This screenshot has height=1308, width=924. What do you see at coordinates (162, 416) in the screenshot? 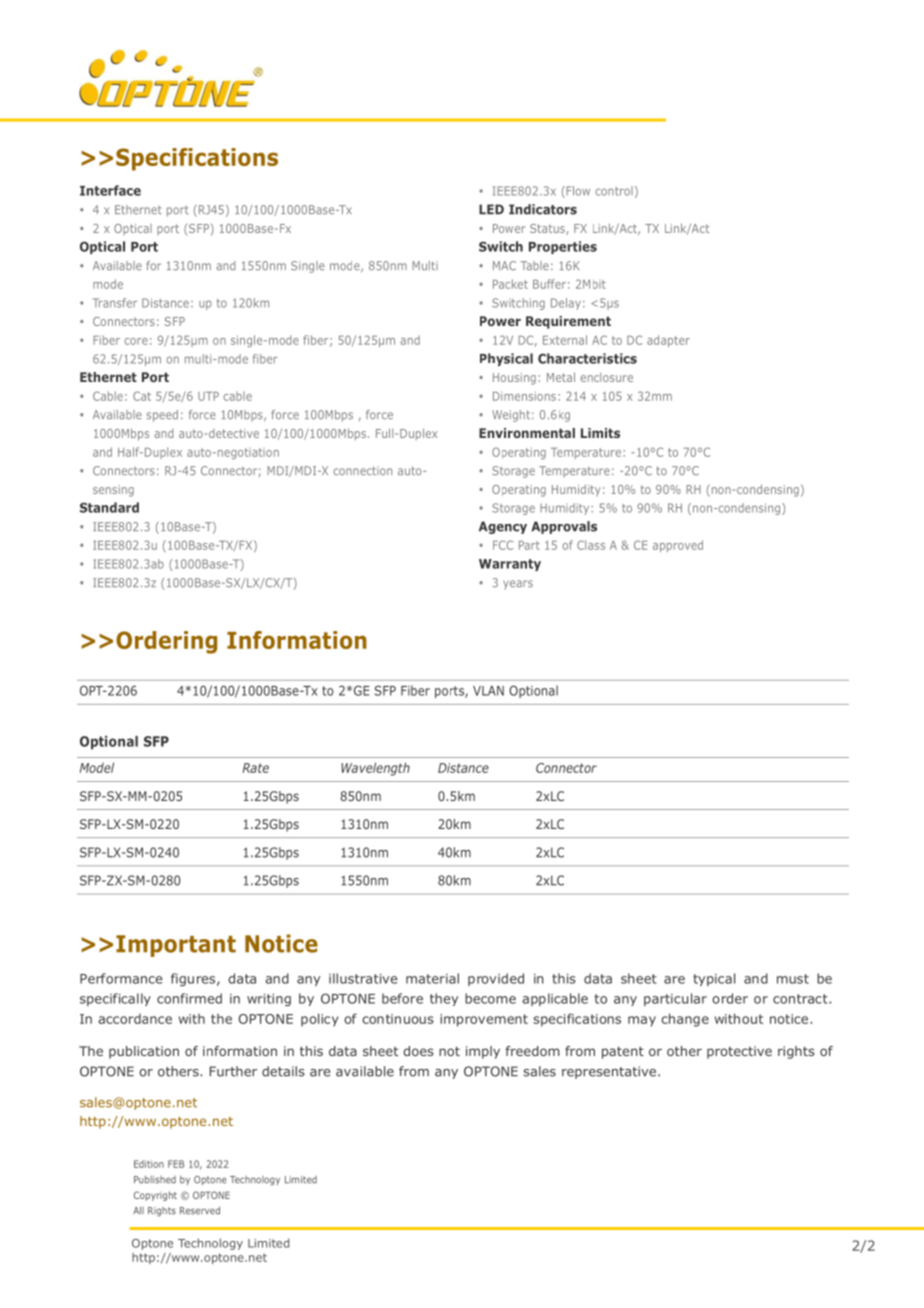
I see `speed` at bounding box center [162, 416].
